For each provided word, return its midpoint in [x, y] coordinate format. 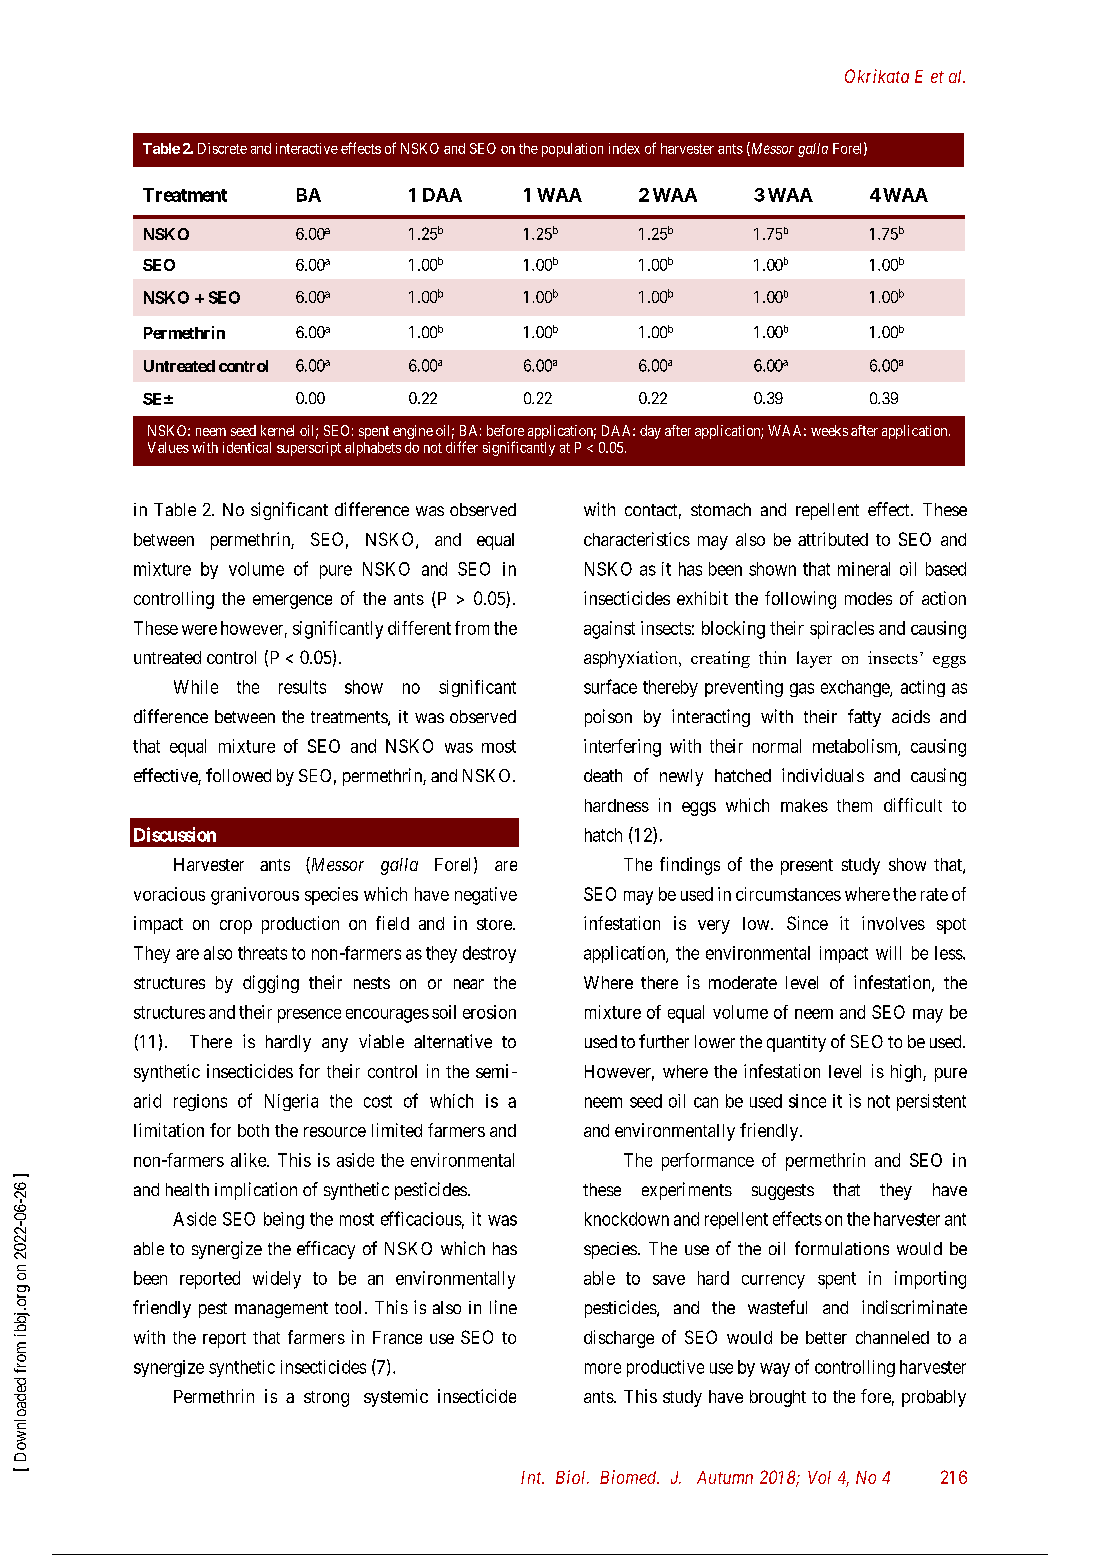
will [888, 953]
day [650, 432]
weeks [829, 430]
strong [326, 1399]
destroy [489, 954]
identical [247, 447]
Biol [572, 1477]
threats [262, 953]
